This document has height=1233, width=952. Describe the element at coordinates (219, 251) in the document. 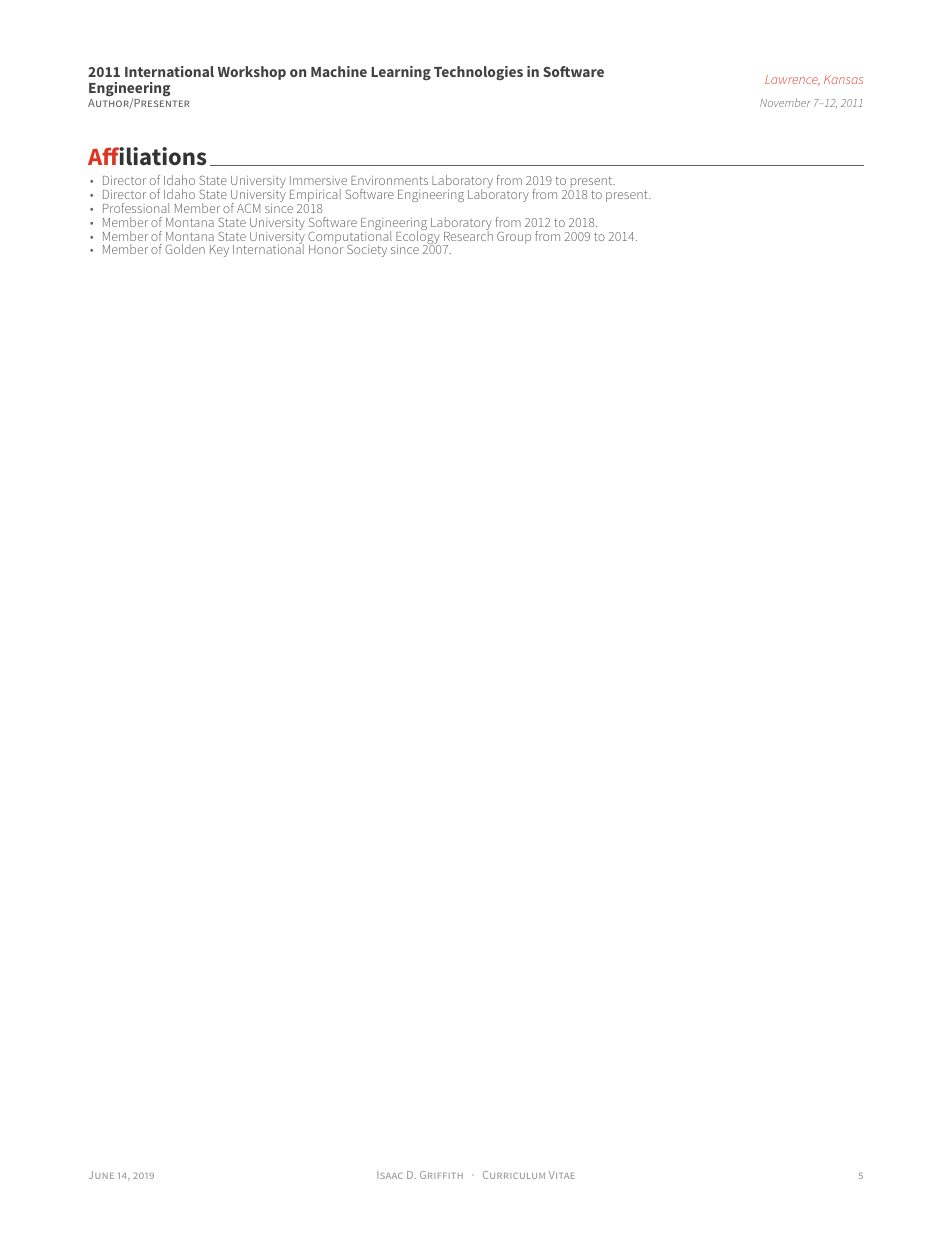

I see `Key` at that location.
